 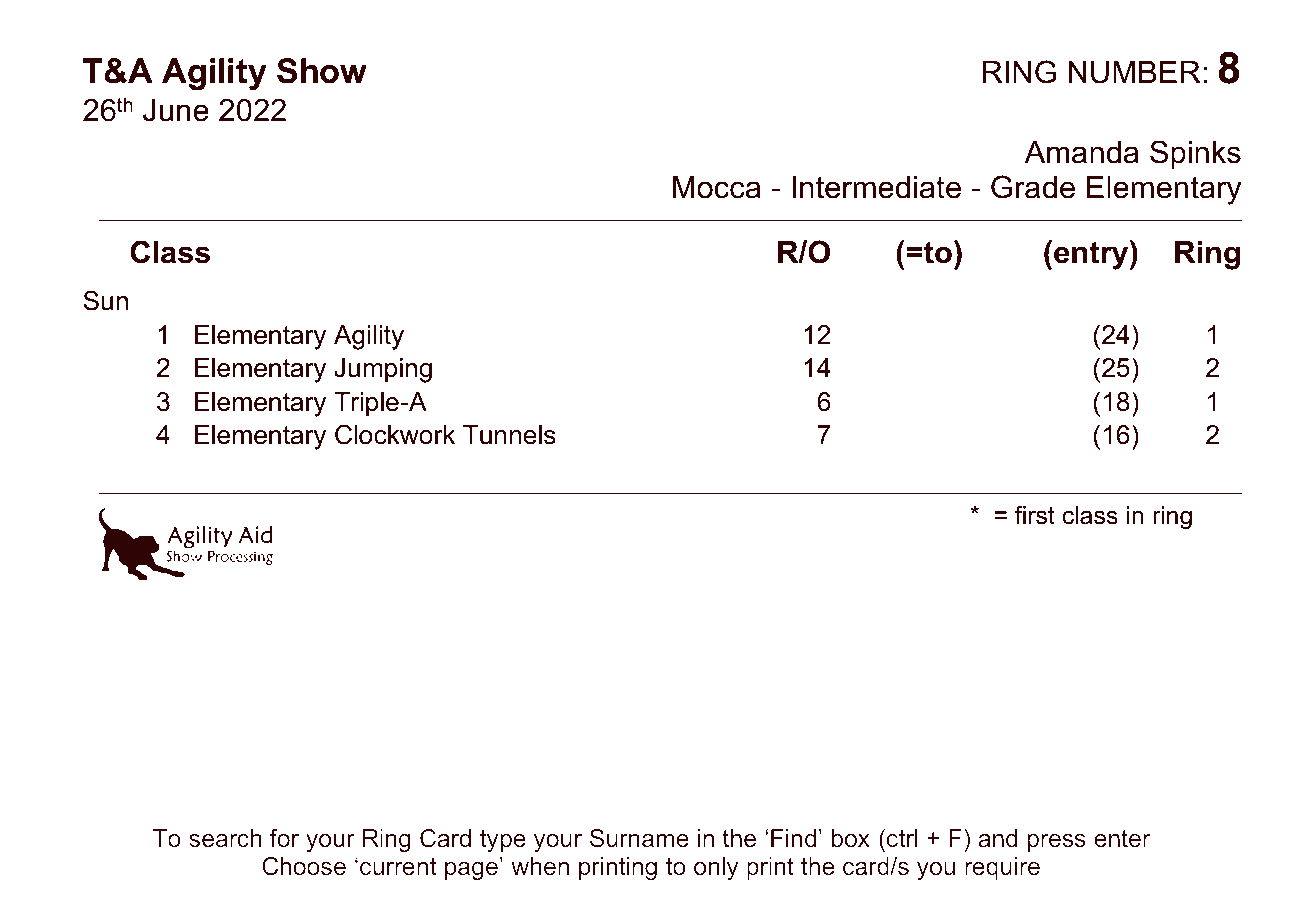 I want to click on Surname, so click(x=639, y=838).
